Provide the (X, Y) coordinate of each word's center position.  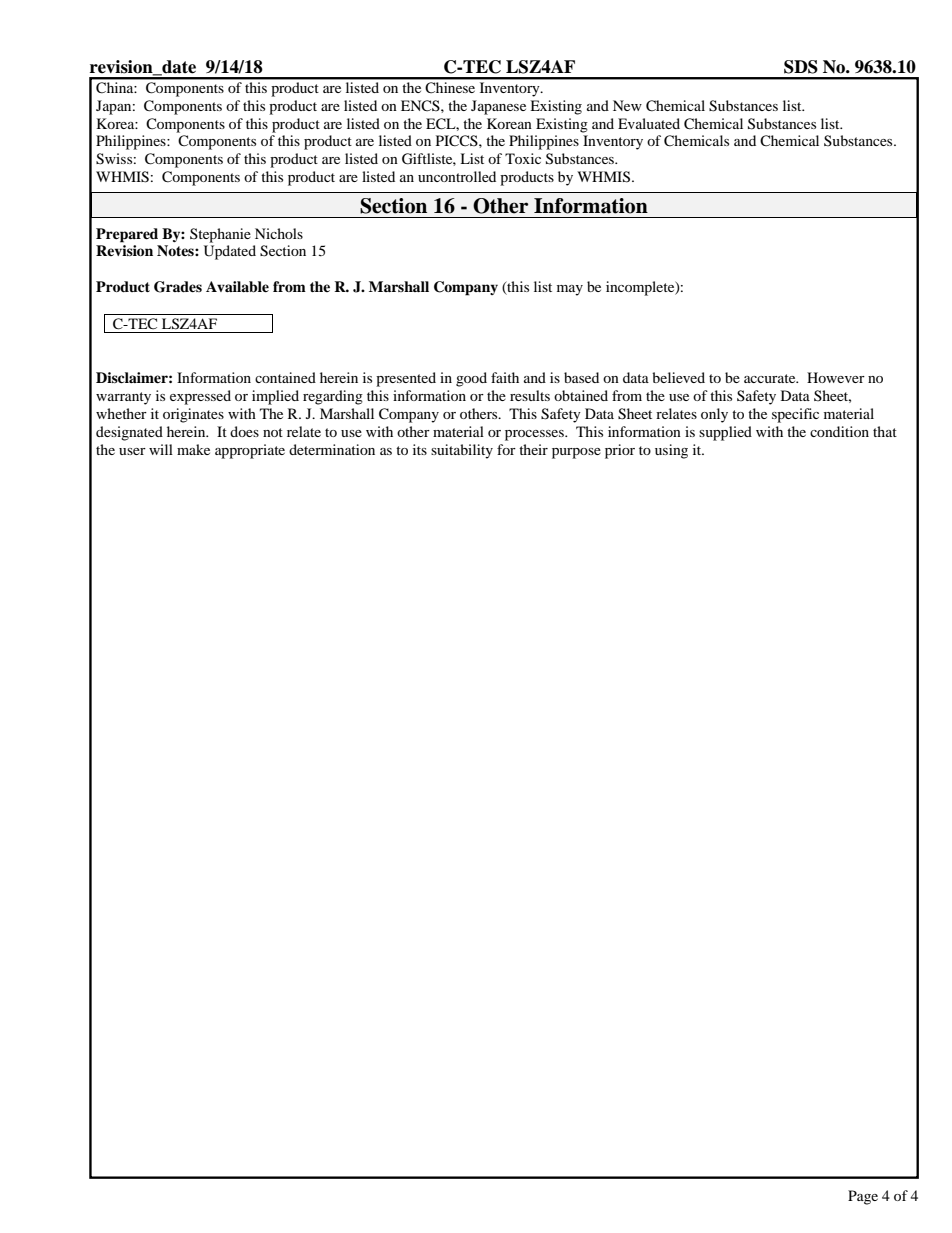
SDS (801, 67)
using (671, 451)
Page (863, 1197)
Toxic (523, 158)
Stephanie (220, 235)
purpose (576, 453)
